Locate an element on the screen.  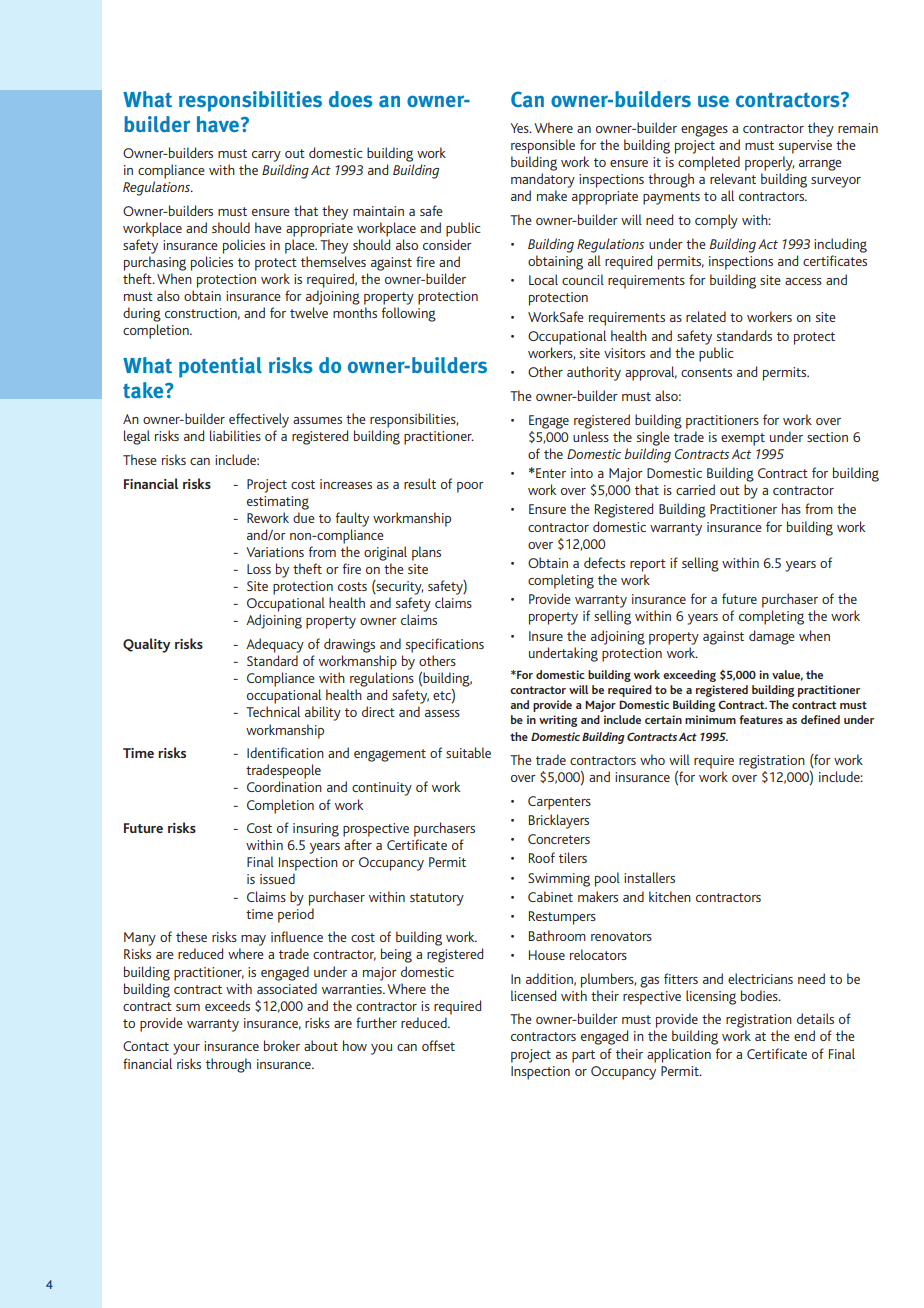
suitable is located at coordinates (468, 752).
